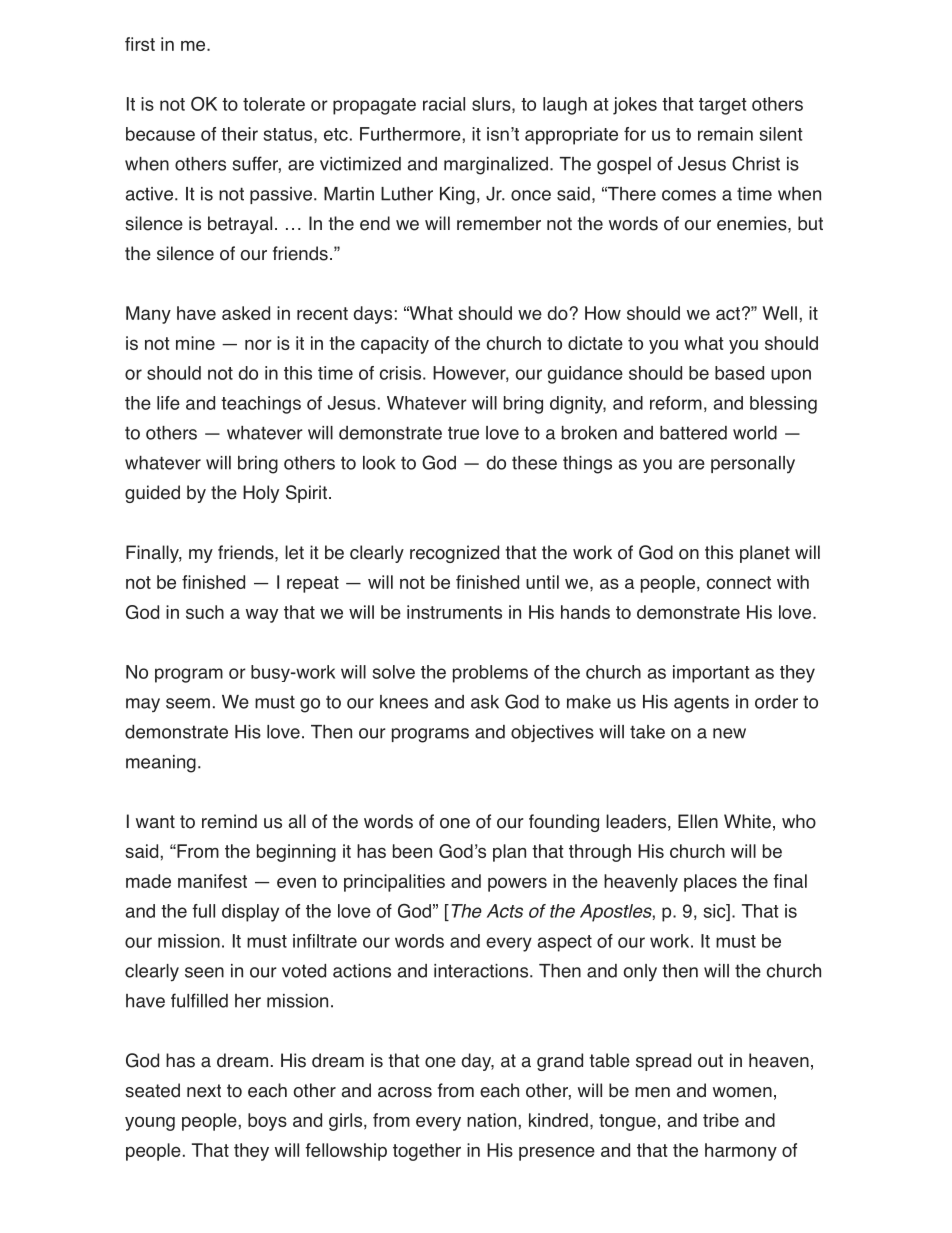 This document has width=952, height=1233. What do you see at coordinates (444, 104) in the document?
I see `racial` at bounding box center [444, 104].
